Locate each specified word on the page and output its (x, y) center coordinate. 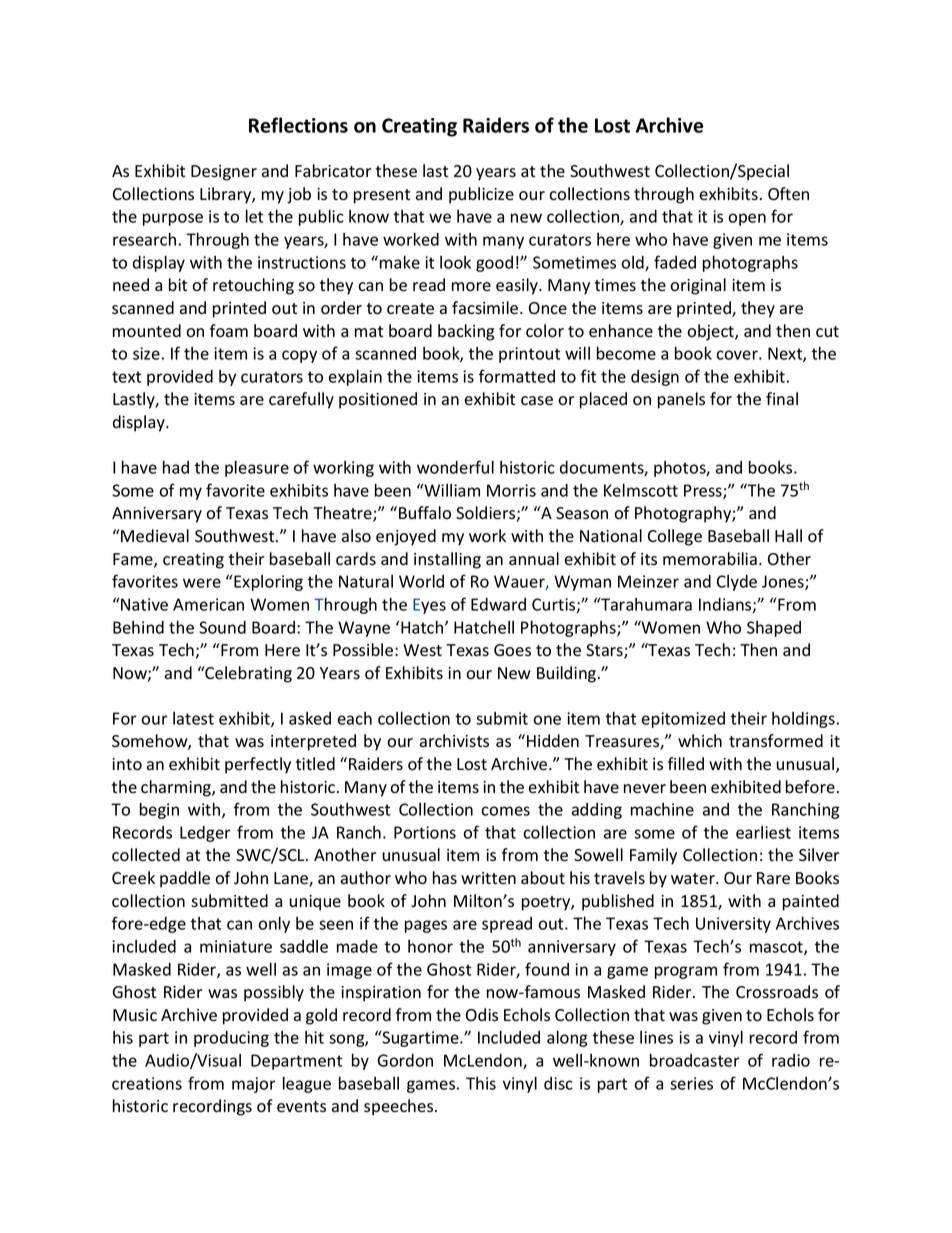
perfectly (258, 765)
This (481, 1083)
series (691, 1083)
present (382, 196)
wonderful (455, 467)
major (254, 1085)
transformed (776, 741)
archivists (454, 741)
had (176, 467)
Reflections (298, 125)
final (782, 399)
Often (788, 194)
